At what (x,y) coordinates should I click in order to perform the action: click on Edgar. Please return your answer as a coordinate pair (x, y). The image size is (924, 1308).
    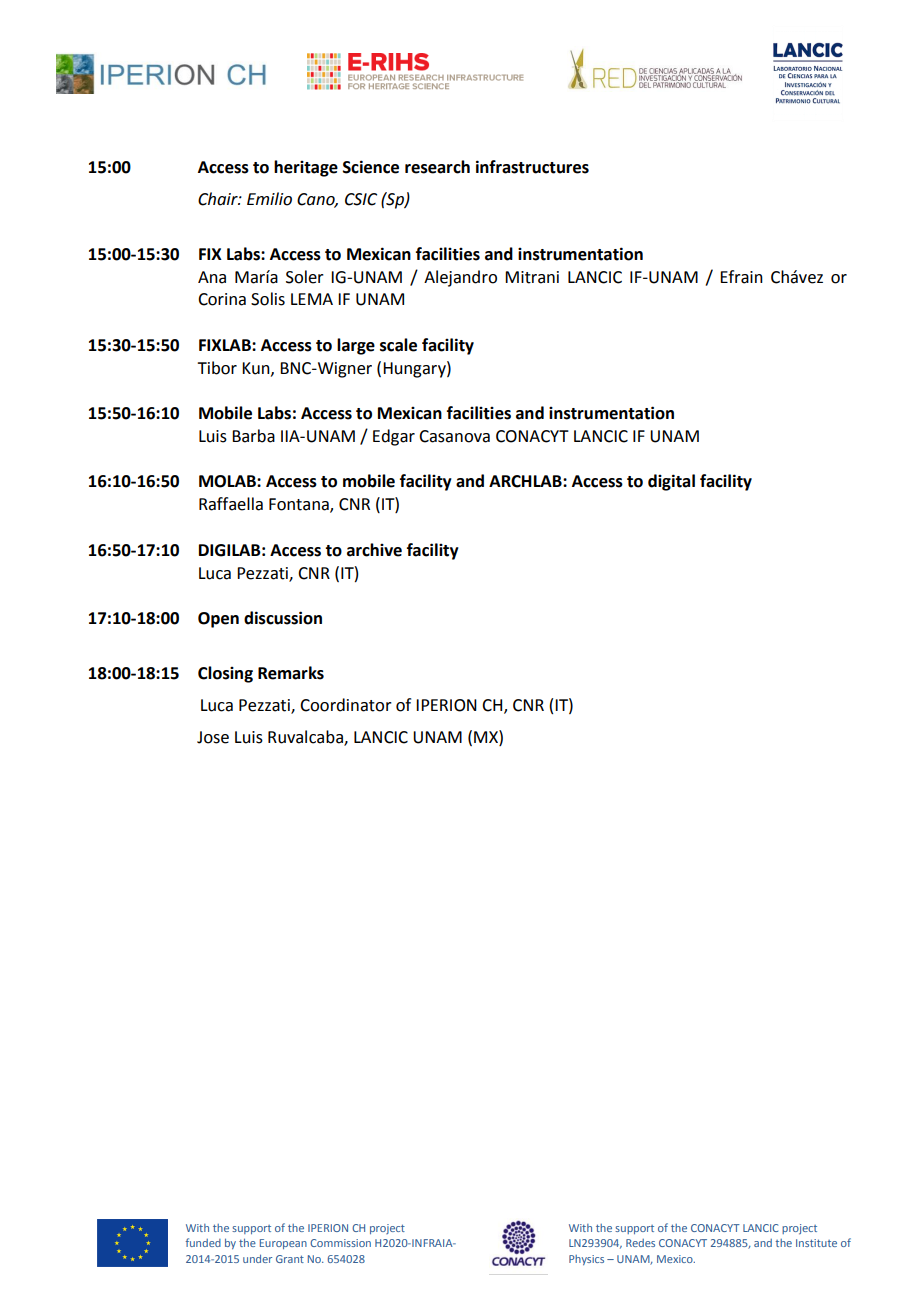
    Looking at the image, I should click on (394, 437).
